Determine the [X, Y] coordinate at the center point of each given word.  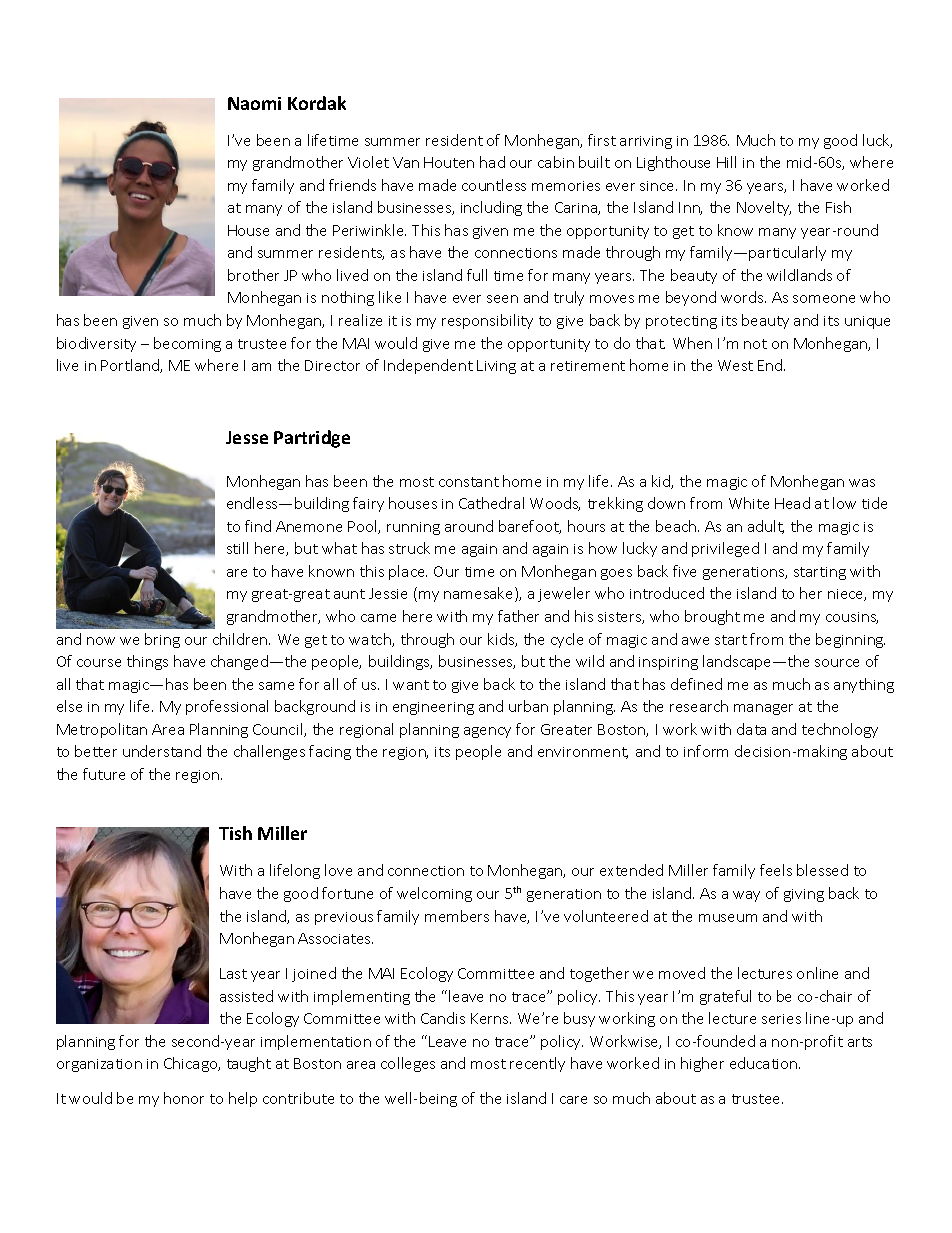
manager [763, 709]
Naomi [254, 103]
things [147, 662]
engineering [433, 708]
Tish [235, 833]
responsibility [487, 321]
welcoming [434, 894]
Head [792, 503]
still [237, 548]
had [492, 162]
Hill [726, 162]
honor [184, 1098]
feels [776, 870]
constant [469, 482]
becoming [187, 344]
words [743, 297]
